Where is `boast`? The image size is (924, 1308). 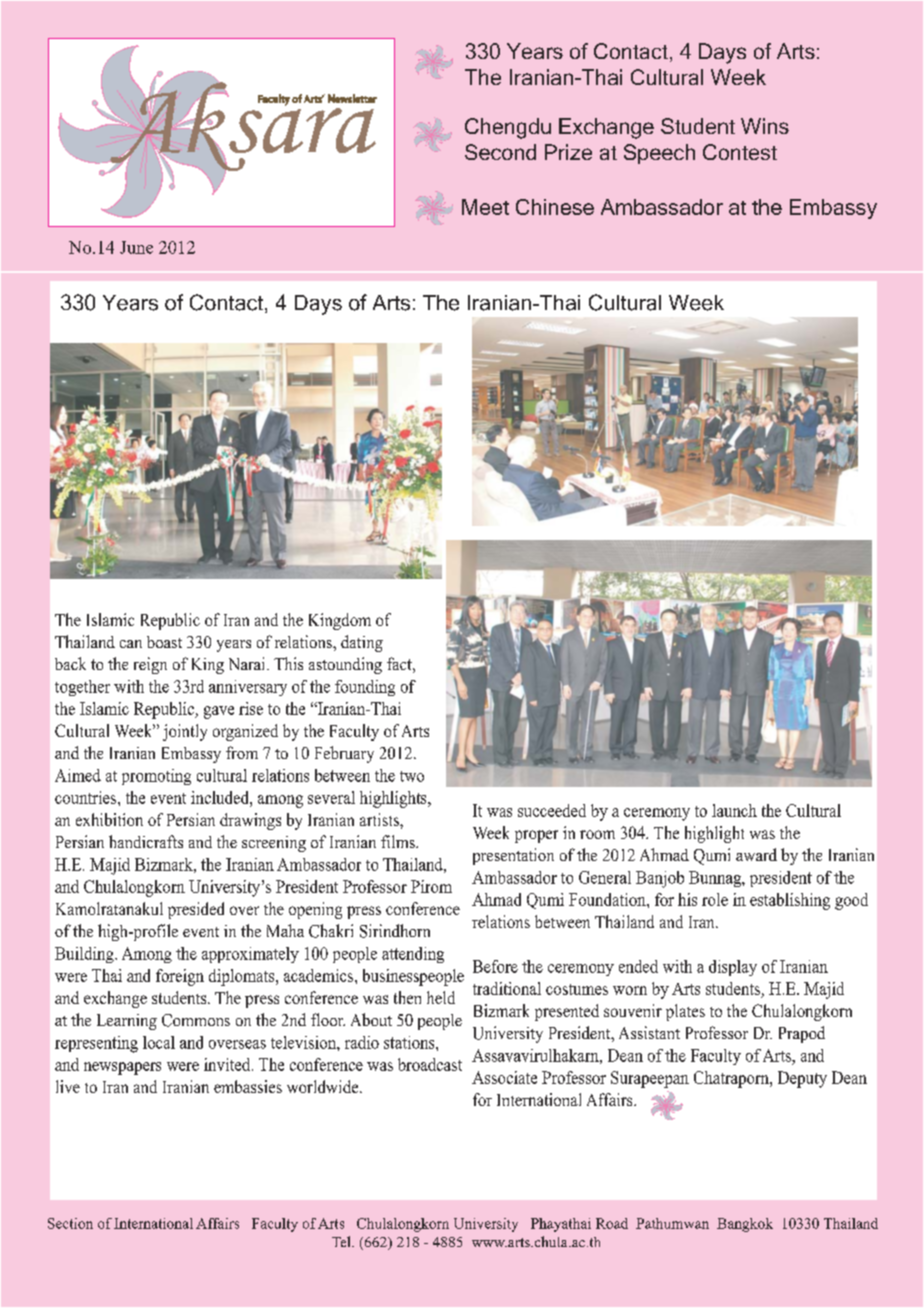
boast is located at coordinates (164, 642).
